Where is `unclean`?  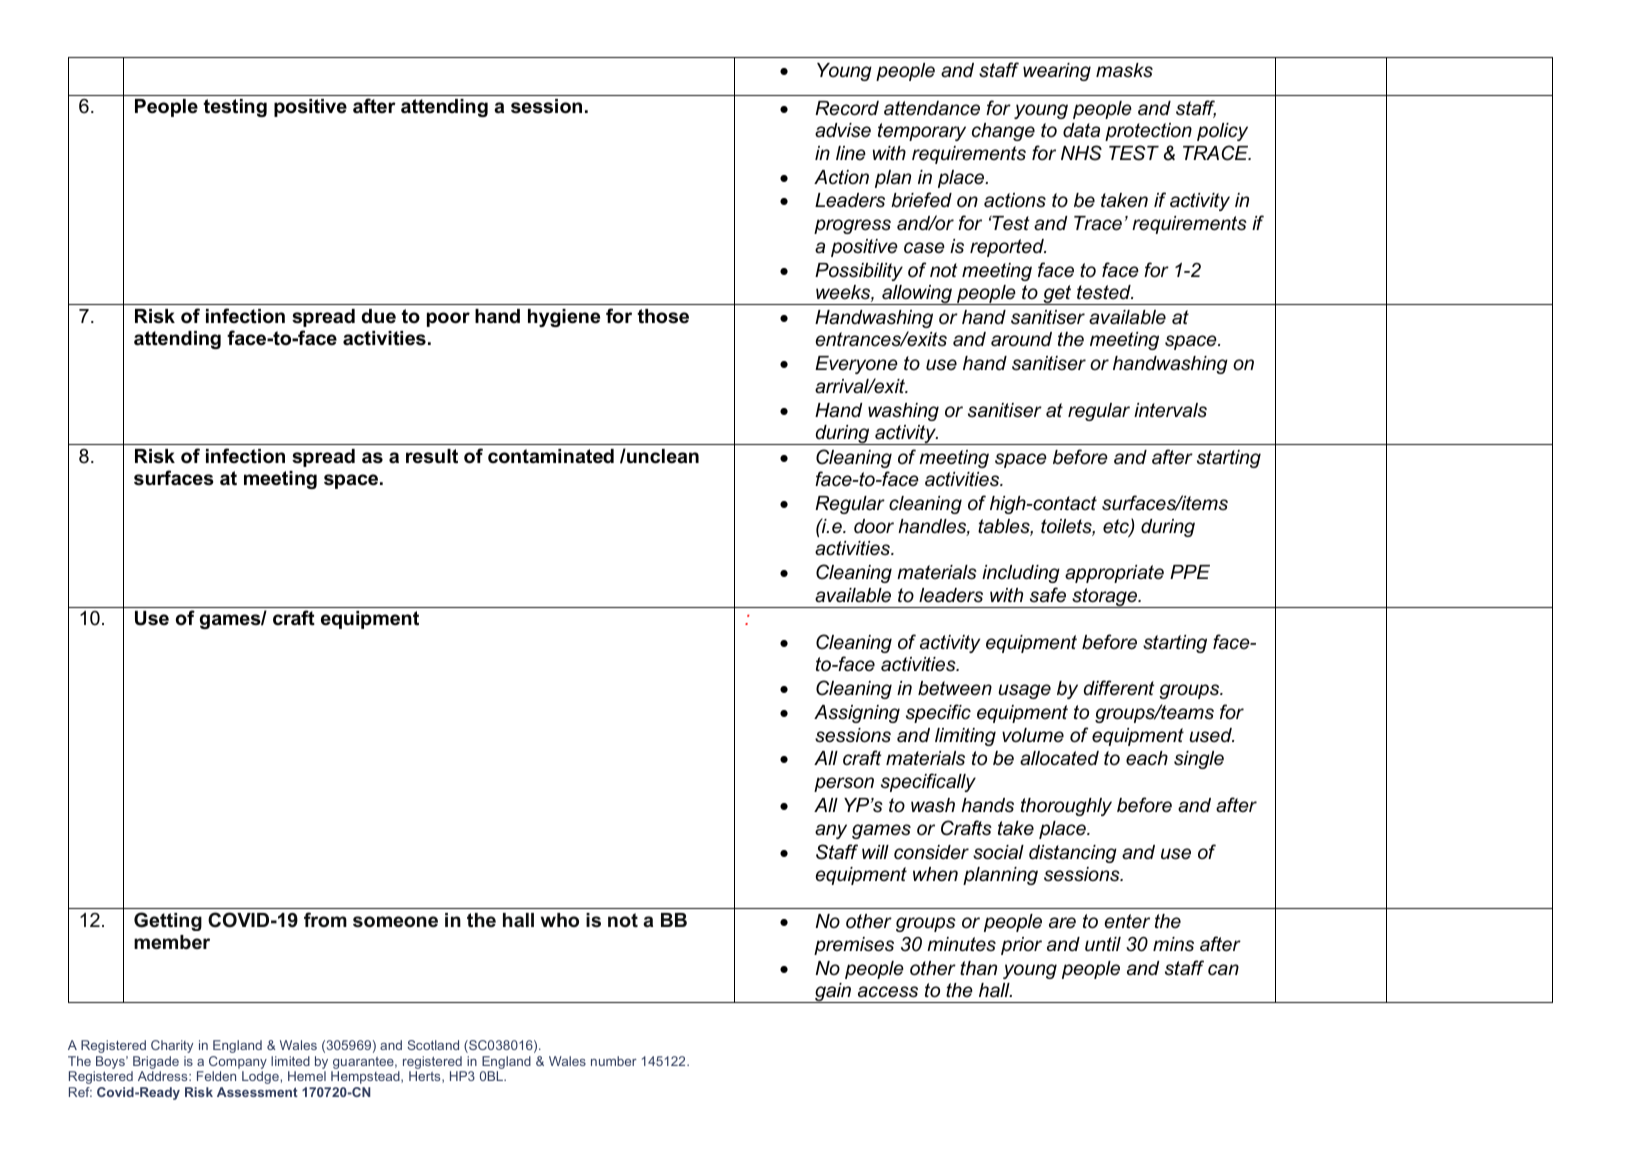
unclean is located at coordinates (662, 456).
